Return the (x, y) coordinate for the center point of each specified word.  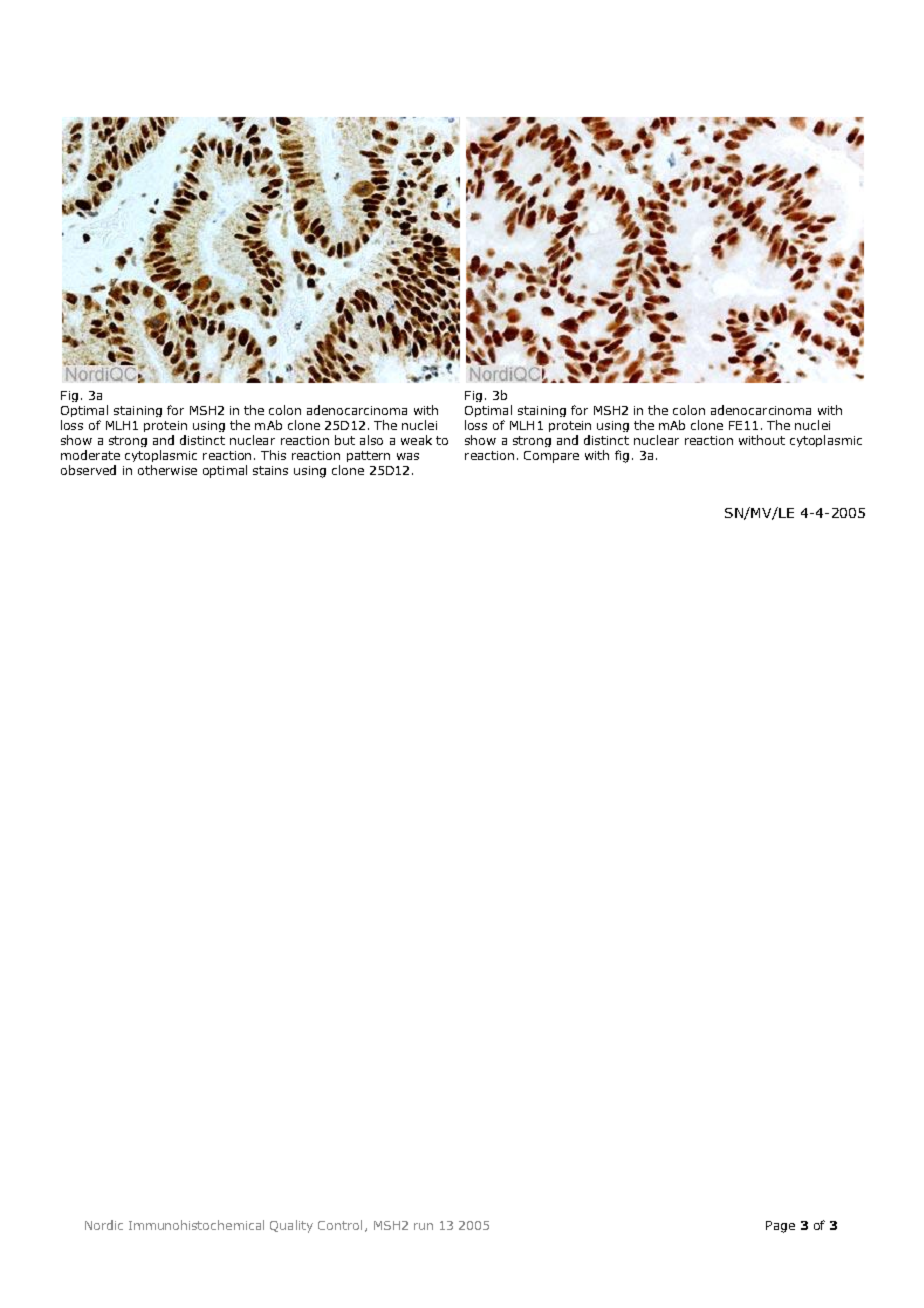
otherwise (167, 470)
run (423, 1226)
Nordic (104, 1225)
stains (270, 470)
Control (340, 1225)
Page (780, 1227)
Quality (291, 1226)
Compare (551, 457)
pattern (368, 456)
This (273, 455)
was (408, 456)
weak (416, 440)
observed (88, 470)
